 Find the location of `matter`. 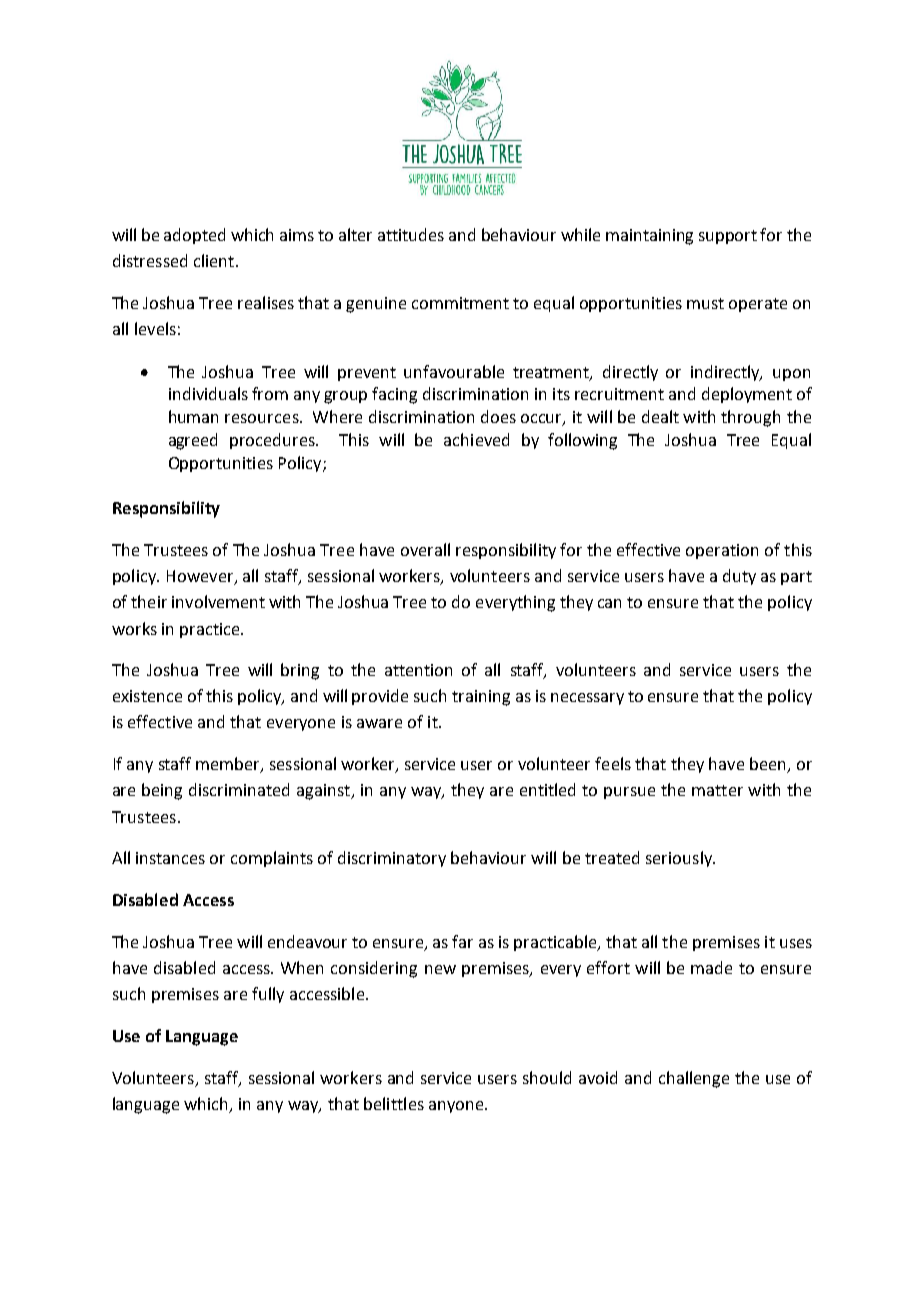

matter is located at coordinates (717, 790).
